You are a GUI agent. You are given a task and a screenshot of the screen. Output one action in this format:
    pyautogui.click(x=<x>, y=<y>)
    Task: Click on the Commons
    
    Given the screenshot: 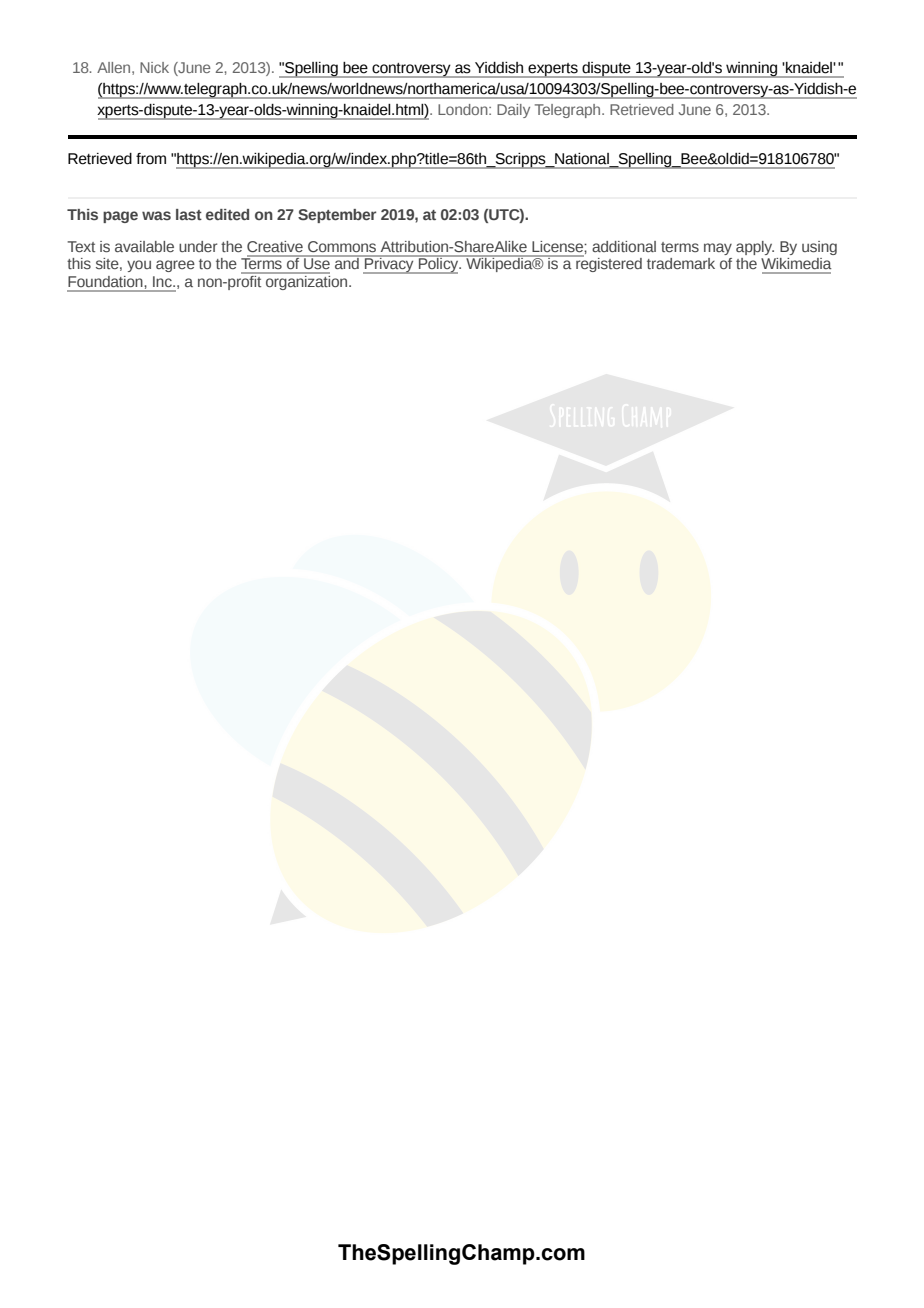 What is the action you would take?
    pyautogui.click(x=342, y=247)
